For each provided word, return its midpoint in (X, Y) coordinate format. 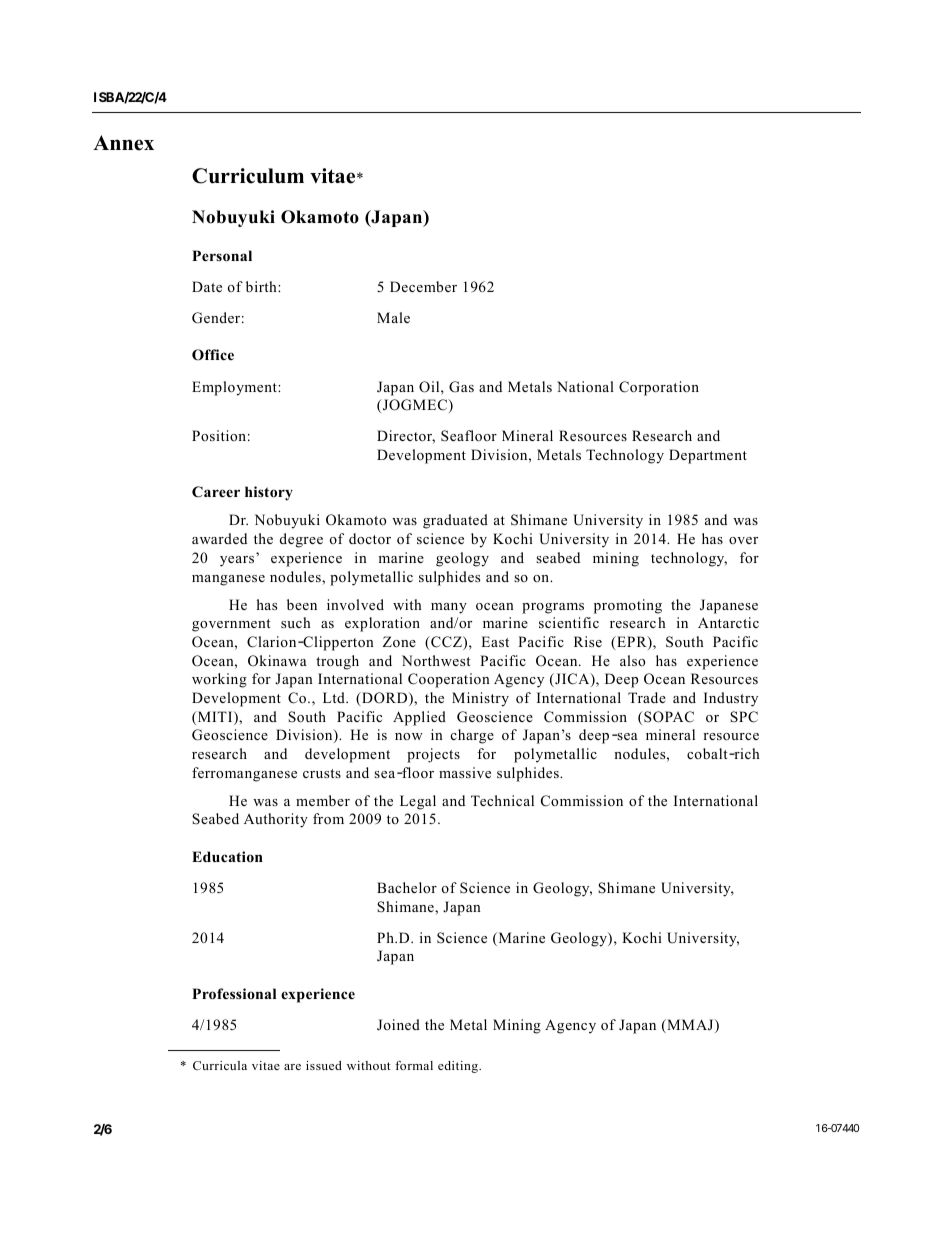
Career (216, 492)
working (219, 680)
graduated (455, 521)
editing (459, 1067)
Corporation (659, 388)
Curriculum (248, 176)
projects (433, 755)
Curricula (220, 1065)
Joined (398, 1025)
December (423, 286)
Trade (647, 697)
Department (708, 456)
